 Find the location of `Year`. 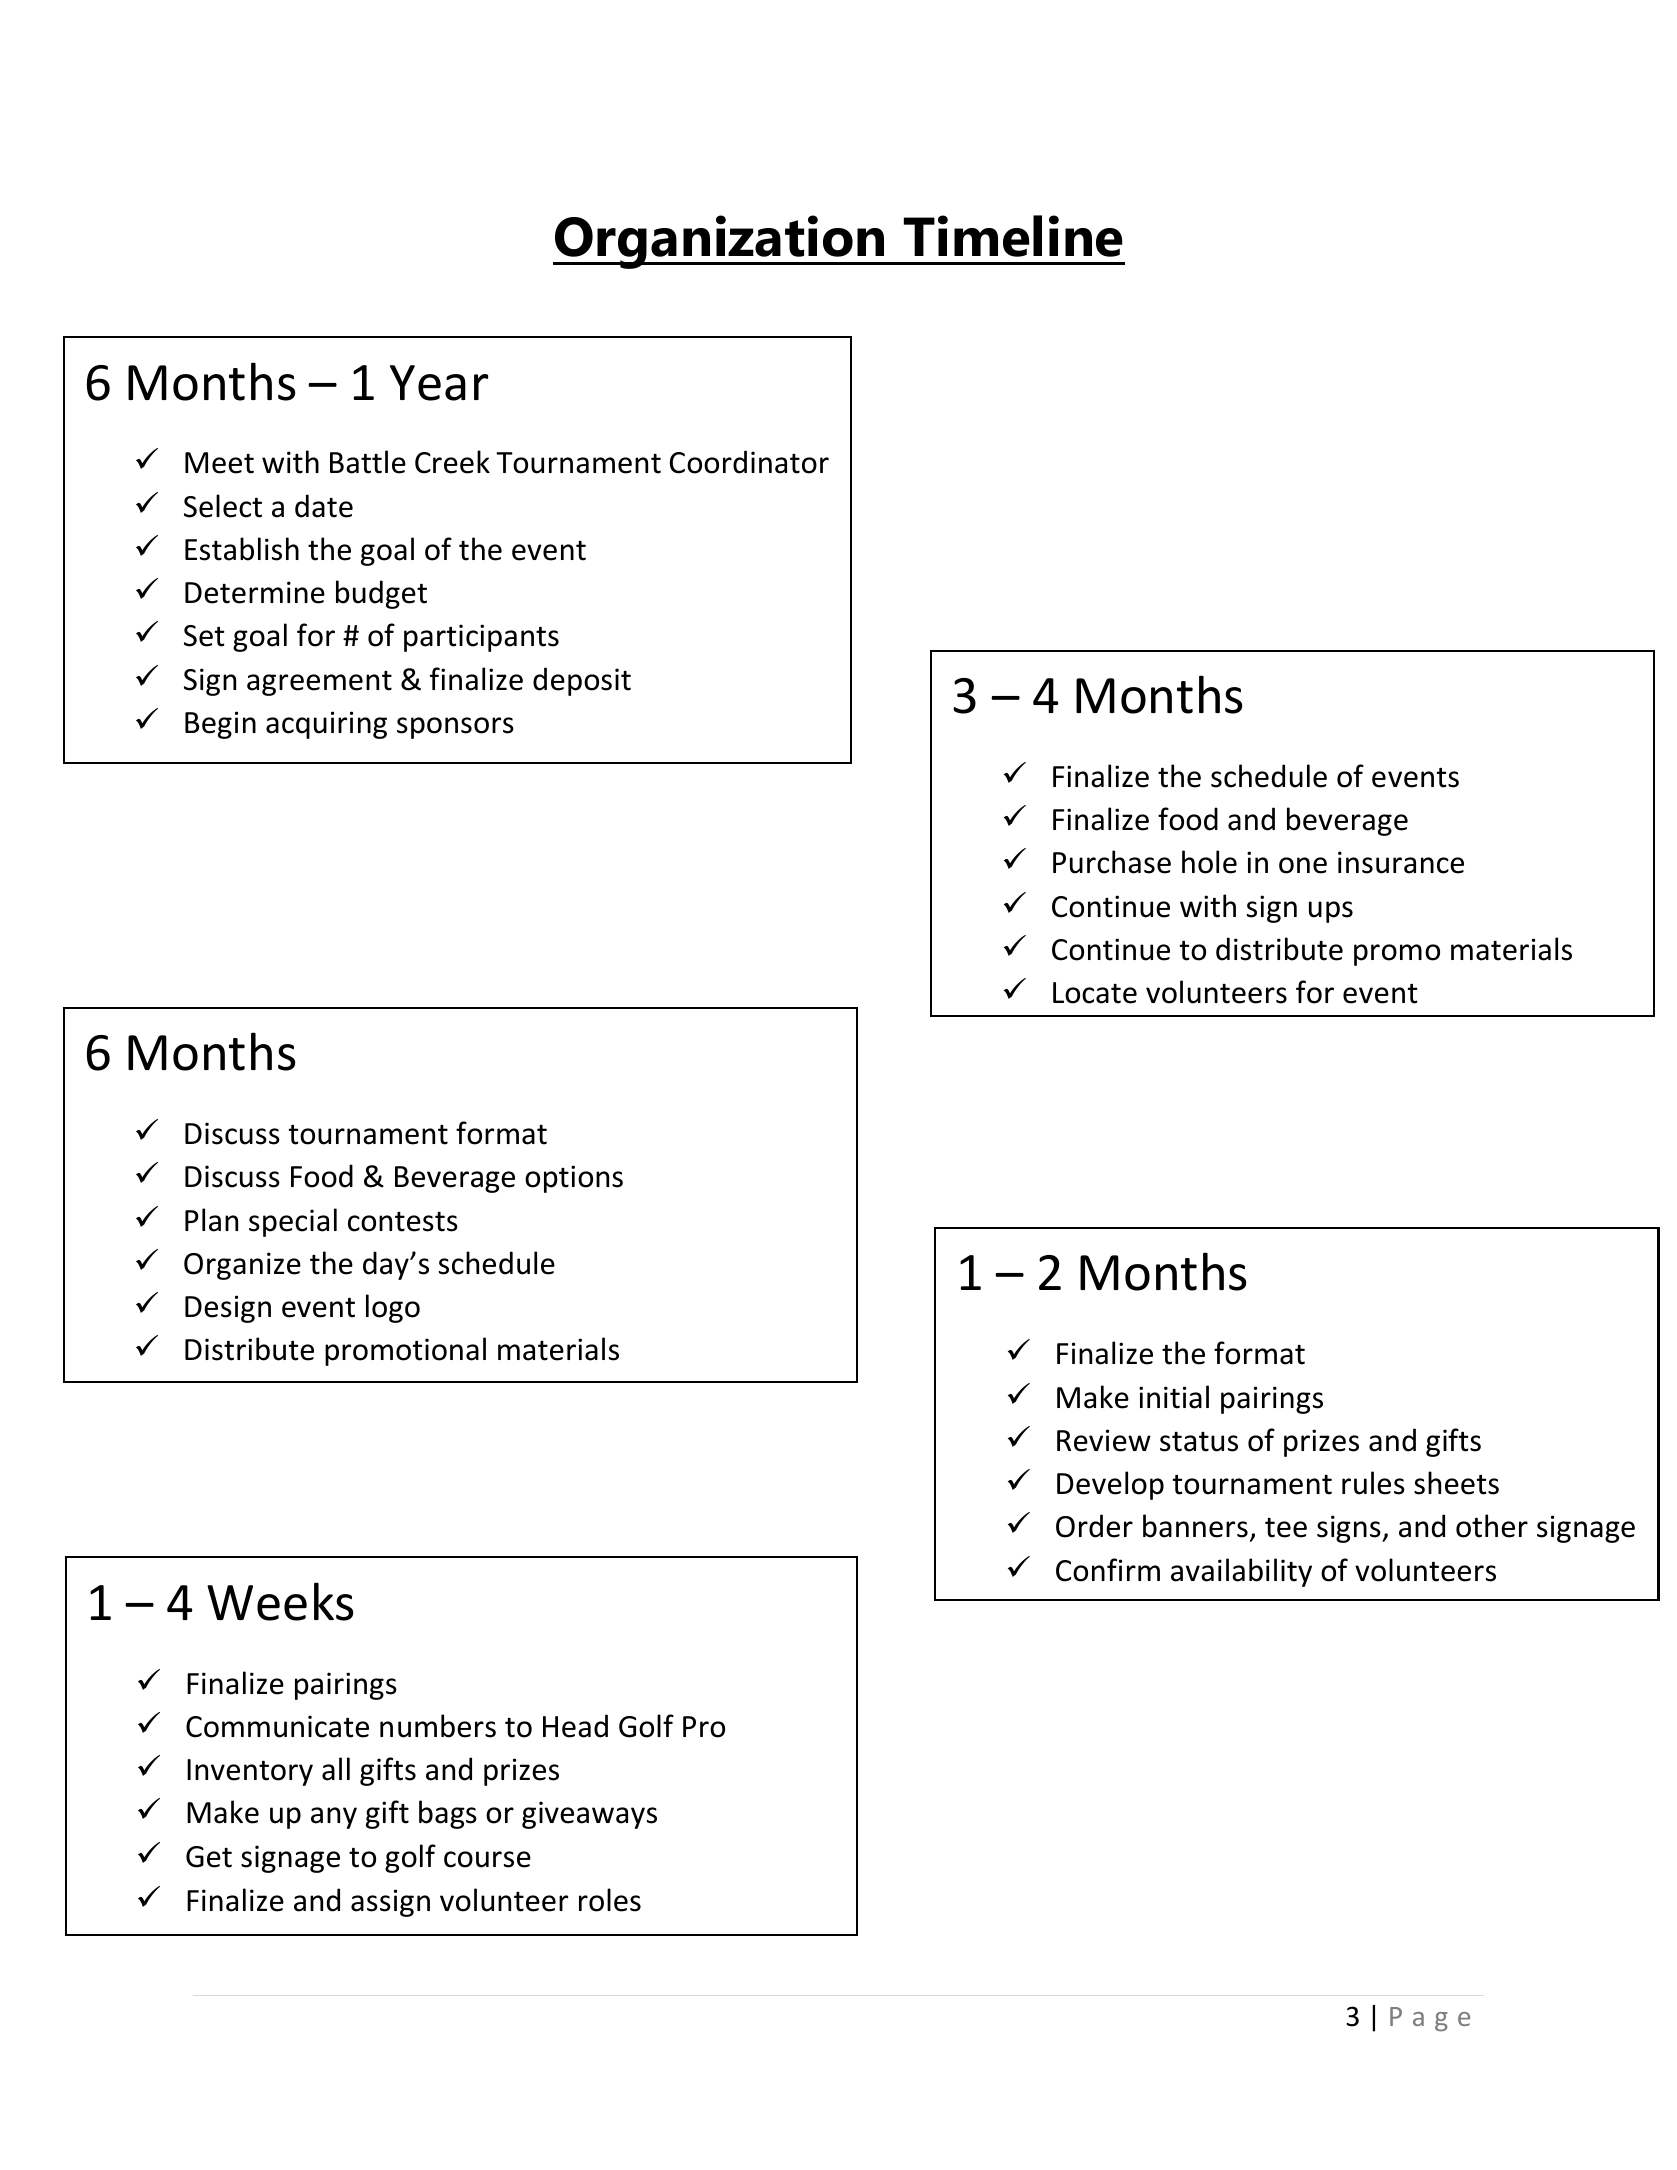

Year is located at coordinates (439, 383).
